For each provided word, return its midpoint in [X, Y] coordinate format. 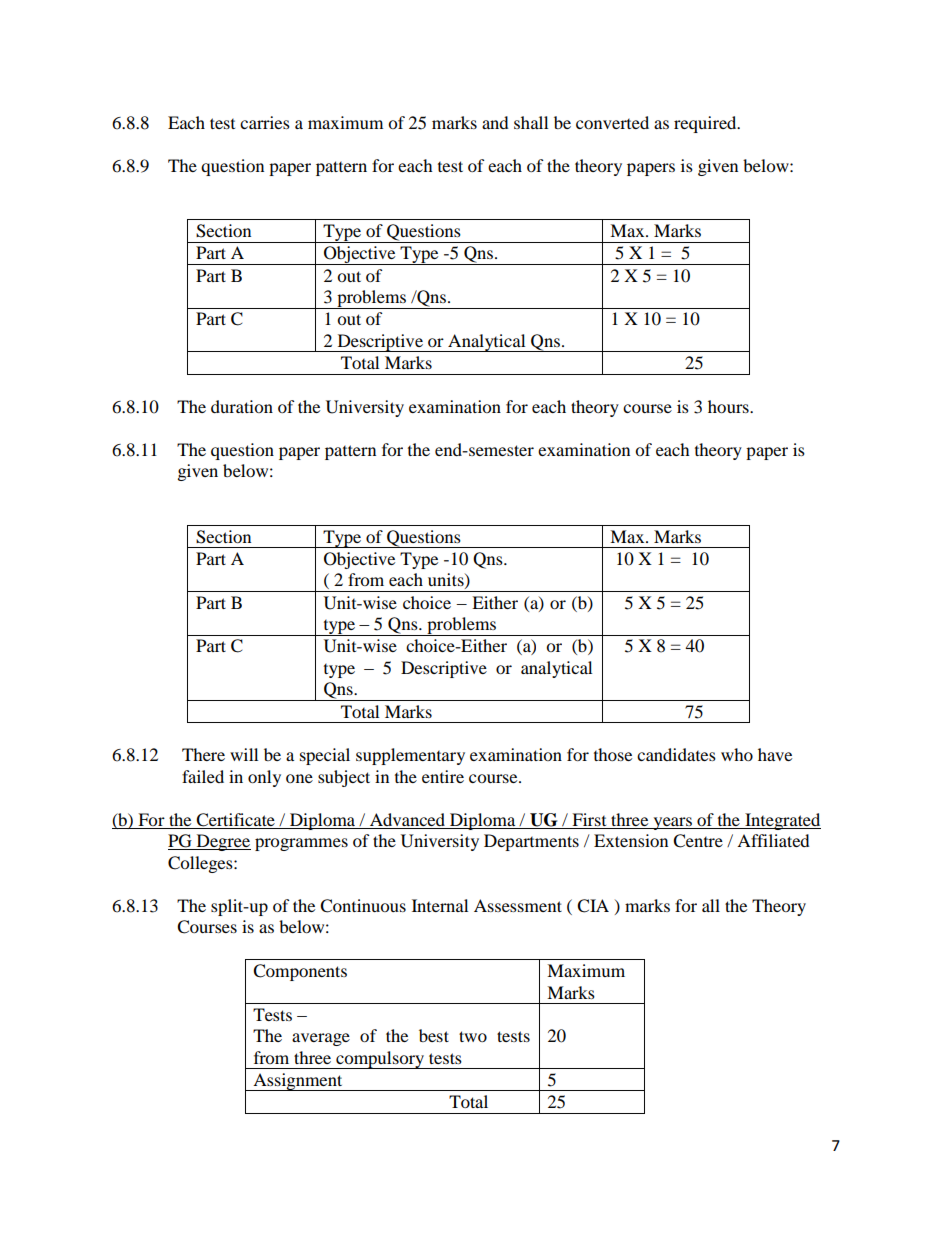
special [325, 756]
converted [612, 122]
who [737, 754]
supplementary [410, 756]
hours [729, 406]
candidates [676, 754]
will [244, 754]
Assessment [518, 905]
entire [443, 776]
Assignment [298, 1082]
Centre [698, 841]
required [706, 124]
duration [242, 406]
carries [265, 122]
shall [531, 122]
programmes [301, 844]
